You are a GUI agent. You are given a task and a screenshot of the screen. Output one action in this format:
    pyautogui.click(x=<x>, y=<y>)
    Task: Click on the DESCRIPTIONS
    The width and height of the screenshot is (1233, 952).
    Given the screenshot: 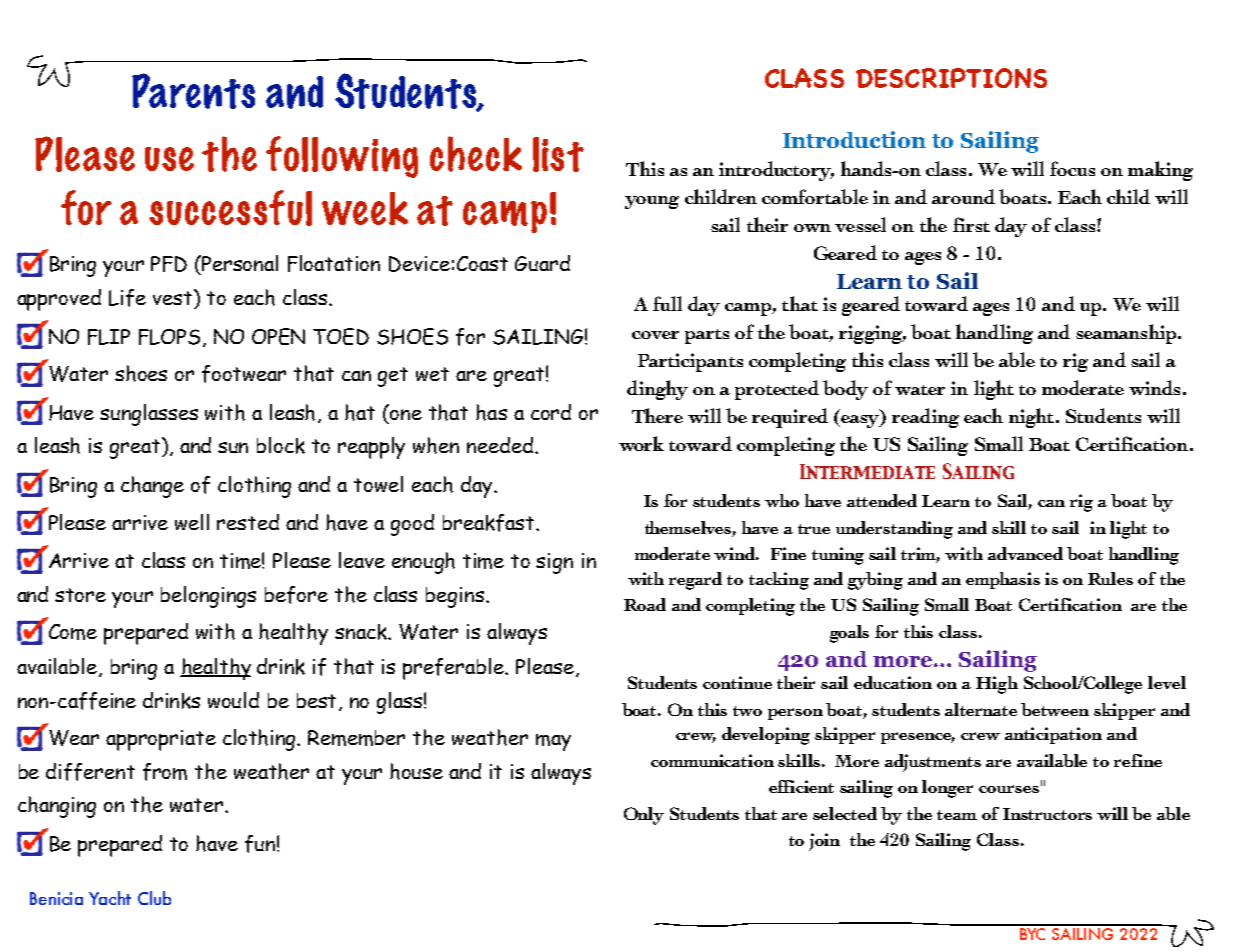 What is the action you would take?
    pyautogui.click(x=951, y=78)
